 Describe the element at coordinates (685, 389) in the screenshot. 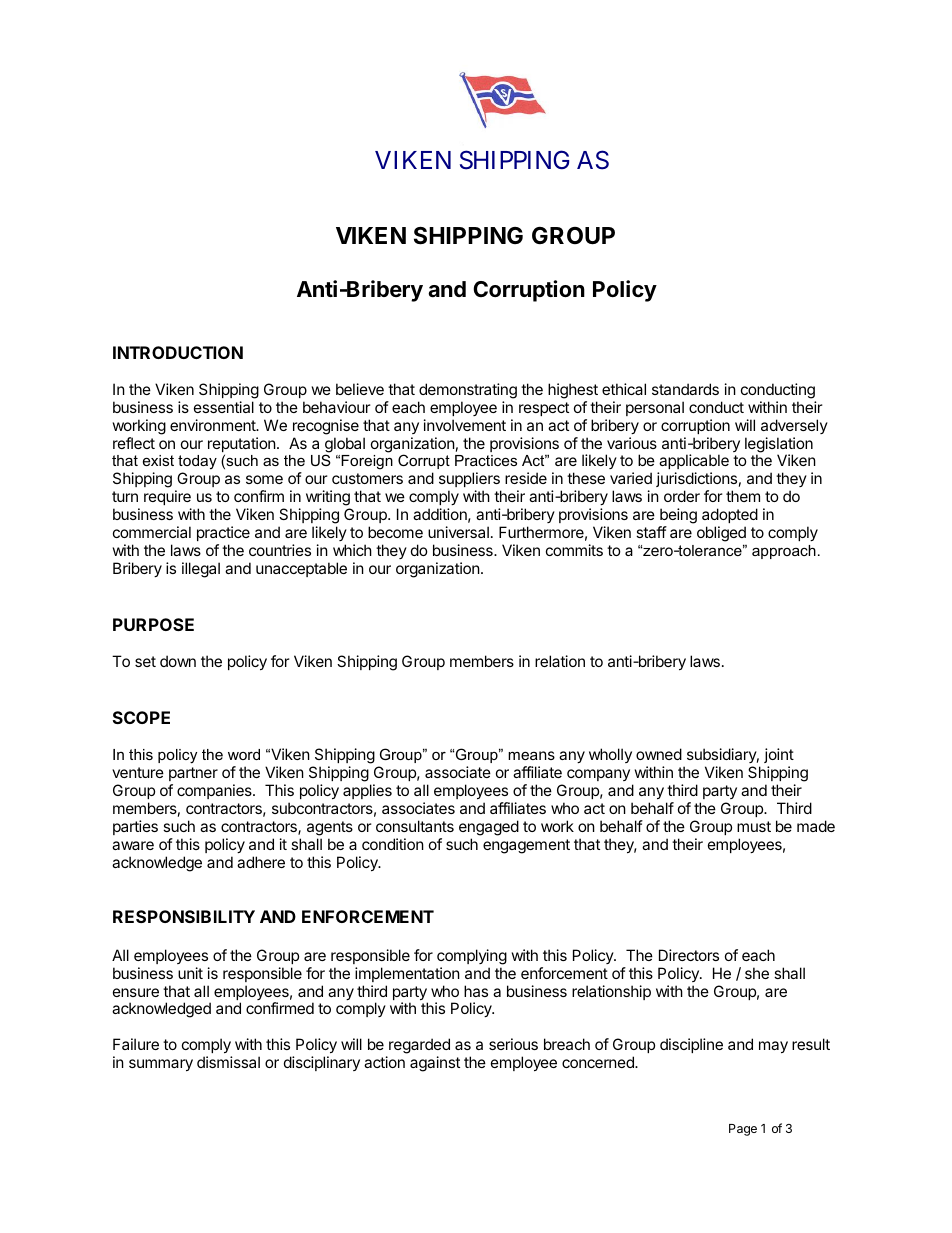

I see `standards` at that location.
